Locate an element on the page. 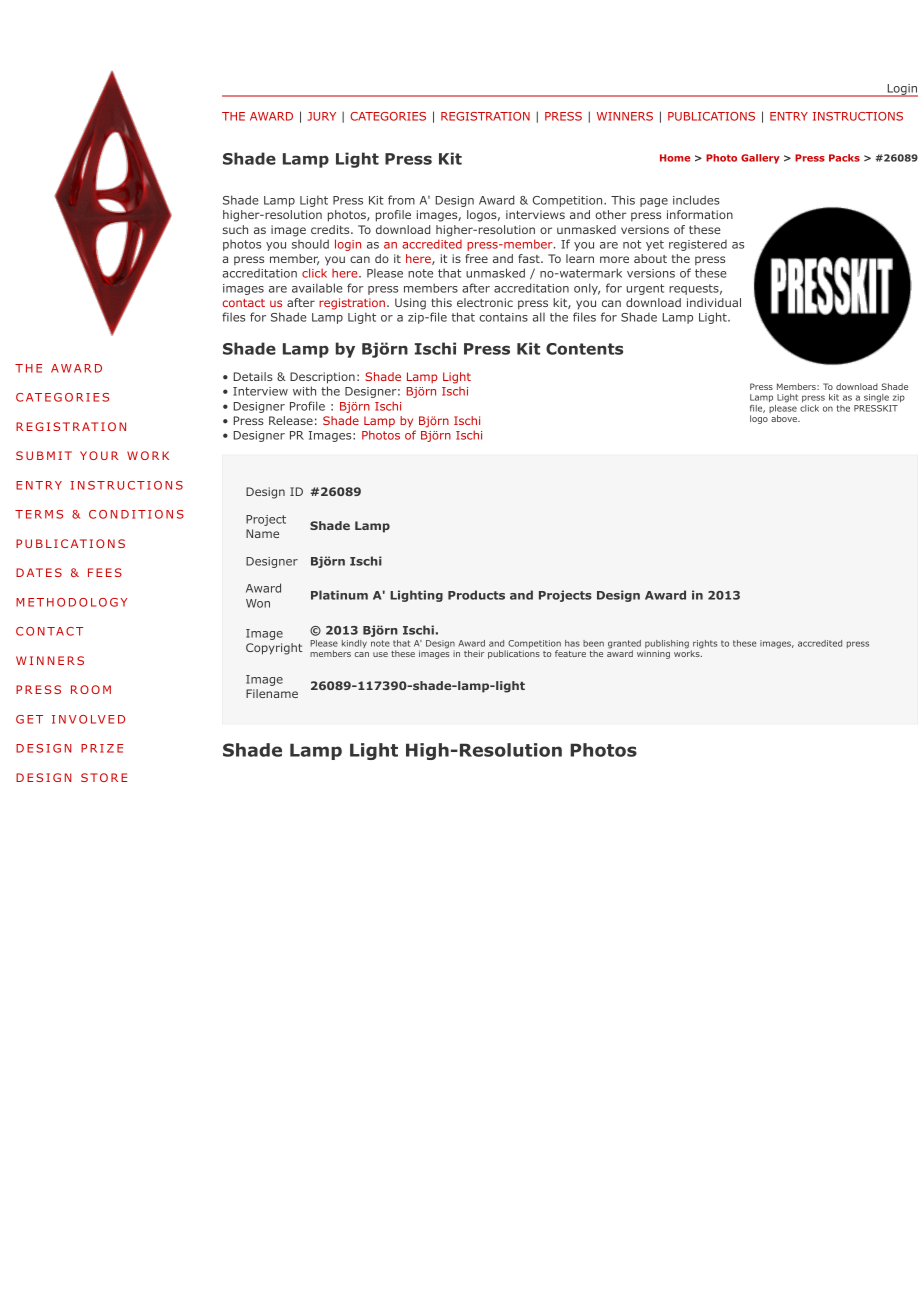 Image resolution: width=924 pixels, height=1294 pixels. from is located at coordinates (401, 200).
